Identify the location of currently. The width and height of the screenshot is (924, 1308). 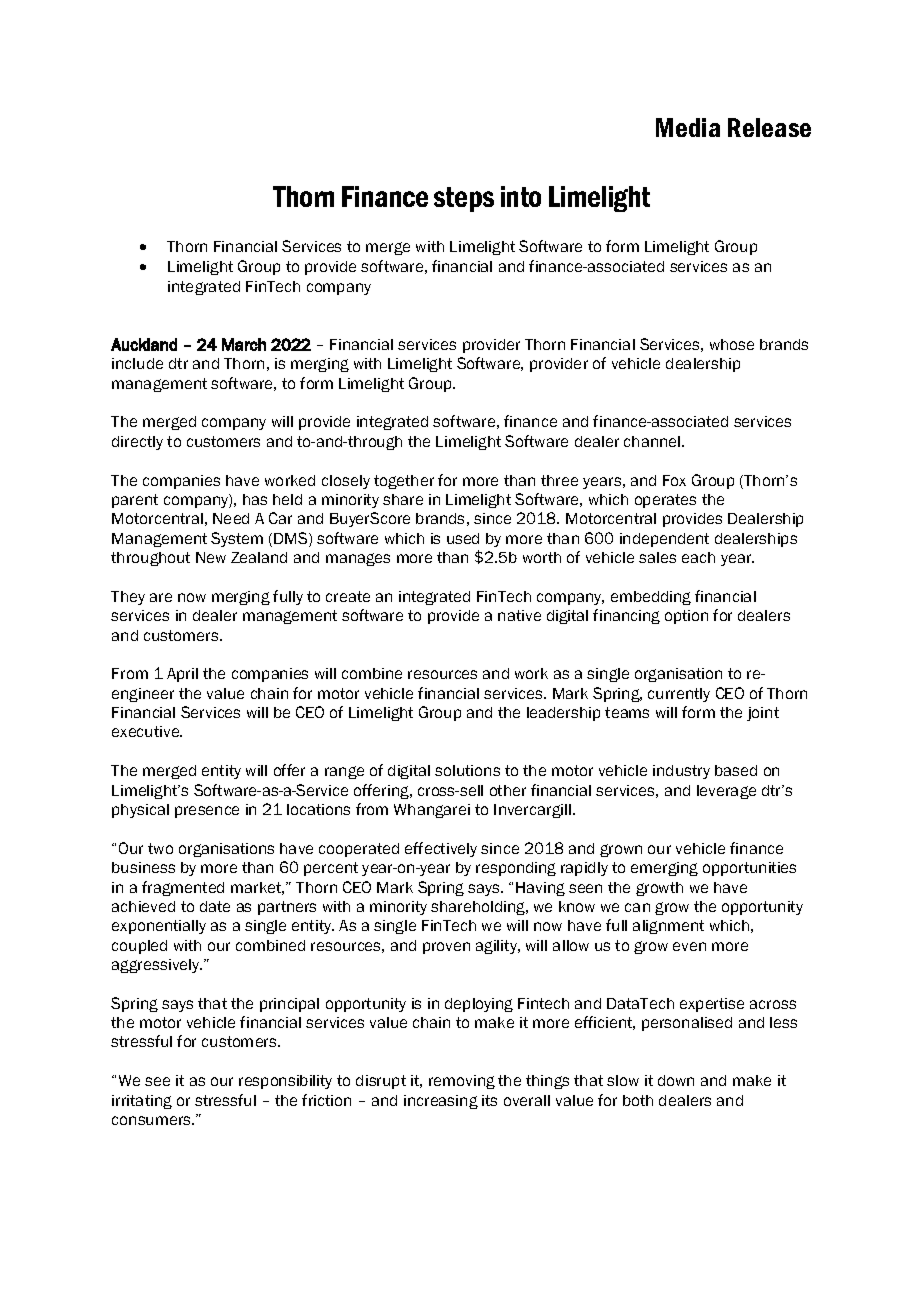
(679, 695).
